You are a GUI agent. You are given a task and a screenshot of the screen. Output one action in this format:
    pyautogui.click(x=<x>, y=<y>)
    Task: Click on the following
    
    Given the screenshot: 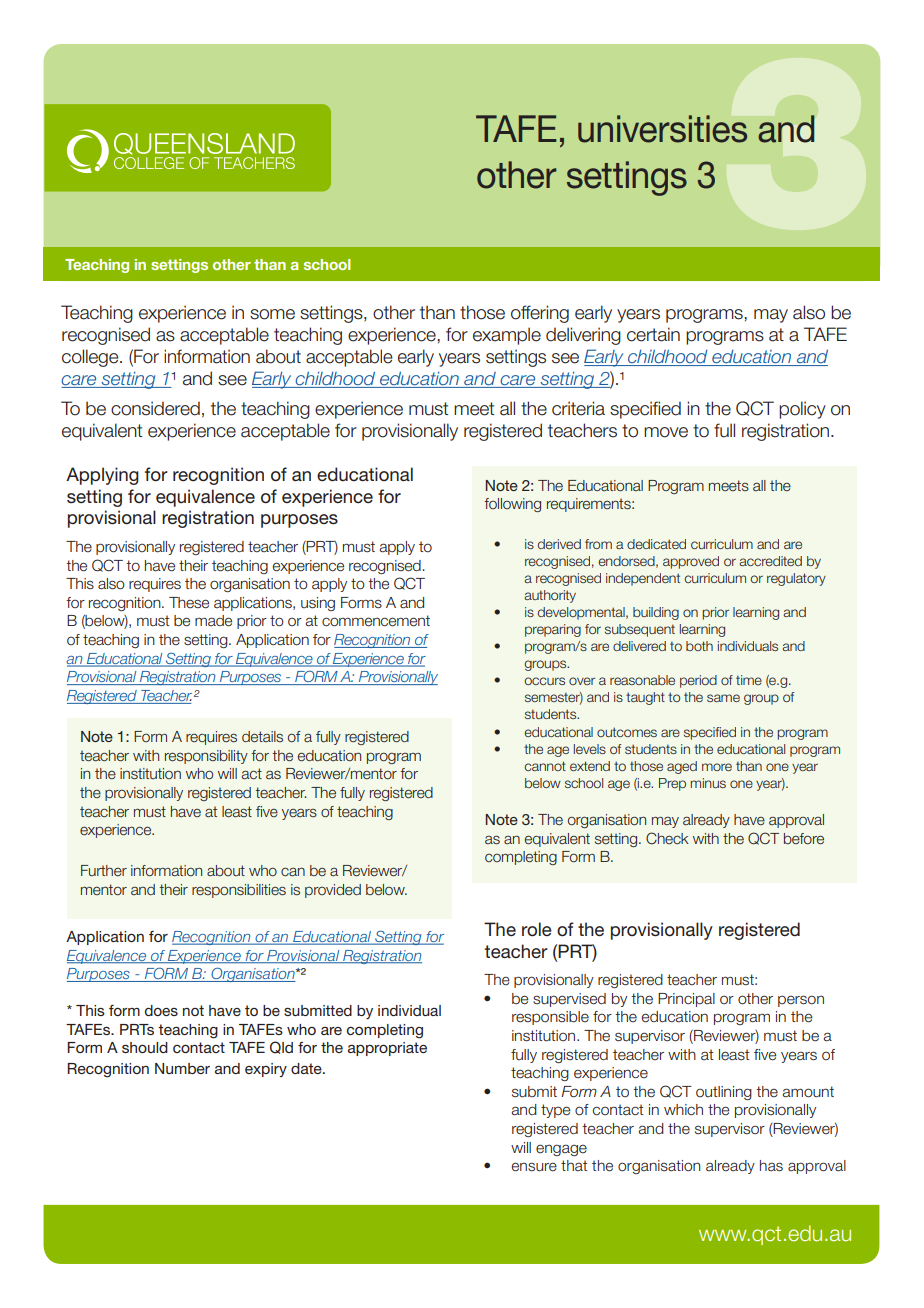 What is the action you would take?
    pyautogui.click(x=512, y=505)
